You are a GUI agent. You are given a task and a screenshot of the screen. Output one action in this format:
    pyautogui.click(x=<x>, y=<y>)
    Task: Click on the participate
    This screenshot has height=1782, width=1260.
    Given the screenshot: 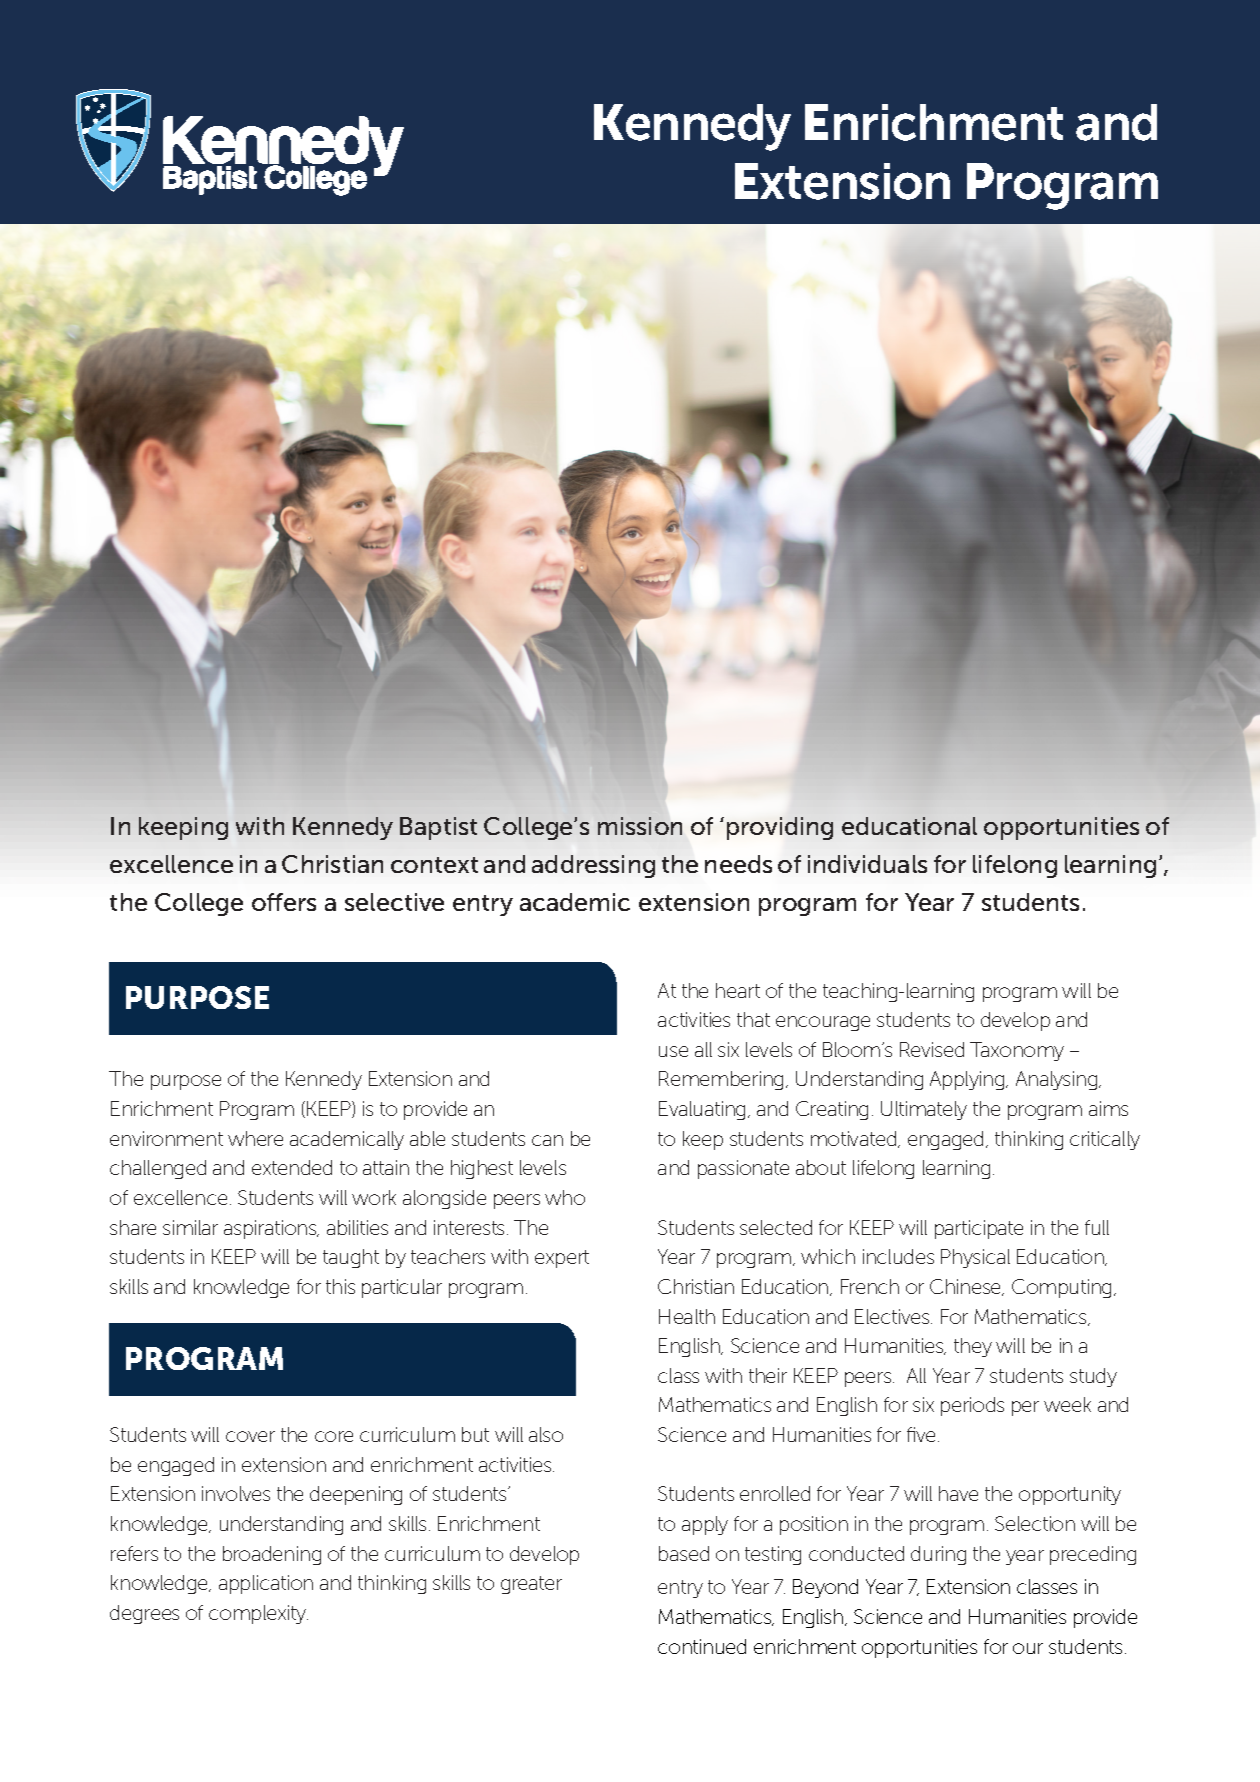 What is the action you would take?
    pyautogui.click(x=979, y=1229)
